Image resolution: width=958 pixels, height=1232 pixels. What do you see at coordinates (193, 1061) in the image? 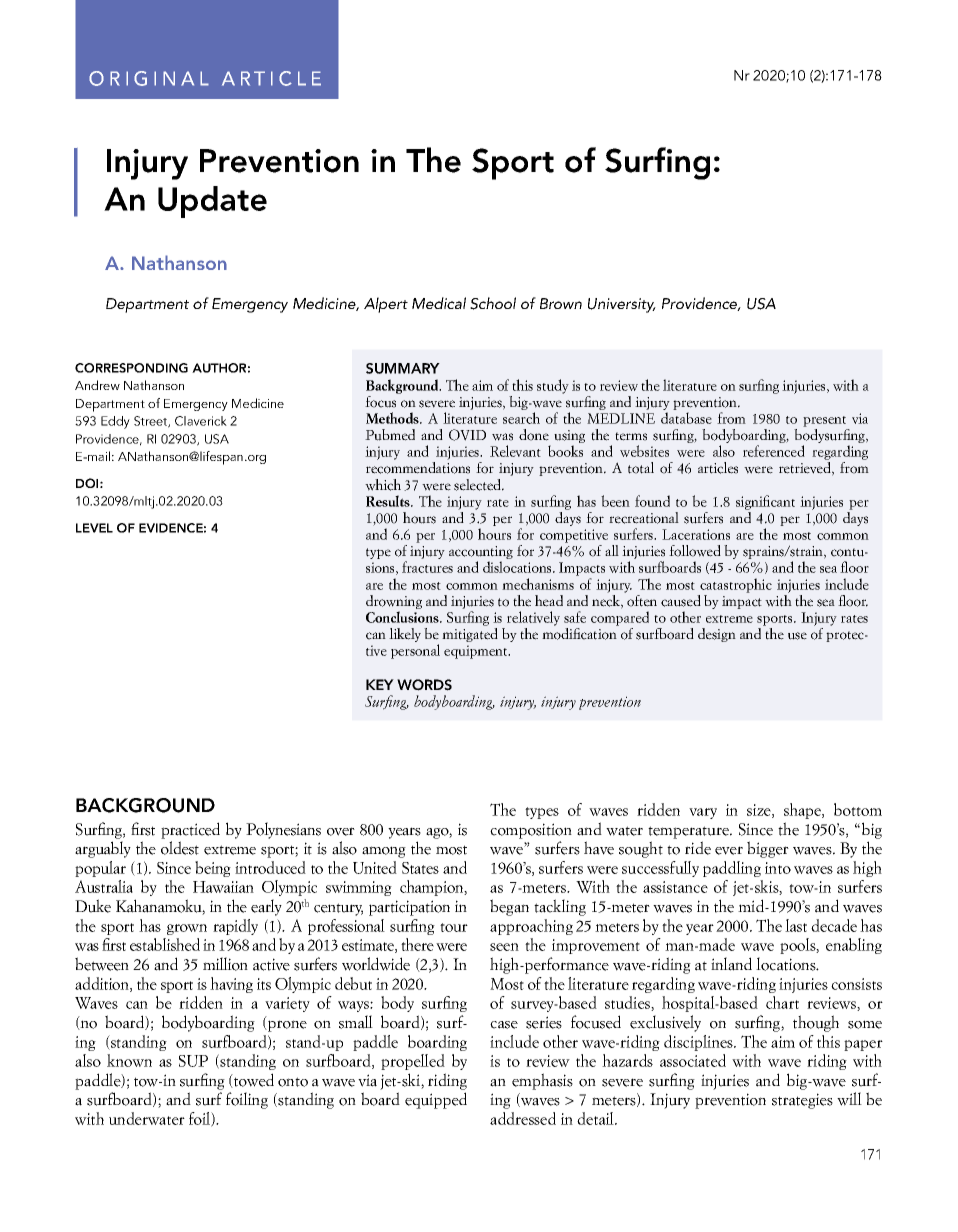
I see `SUP` at bounding box center [193, 1061].
